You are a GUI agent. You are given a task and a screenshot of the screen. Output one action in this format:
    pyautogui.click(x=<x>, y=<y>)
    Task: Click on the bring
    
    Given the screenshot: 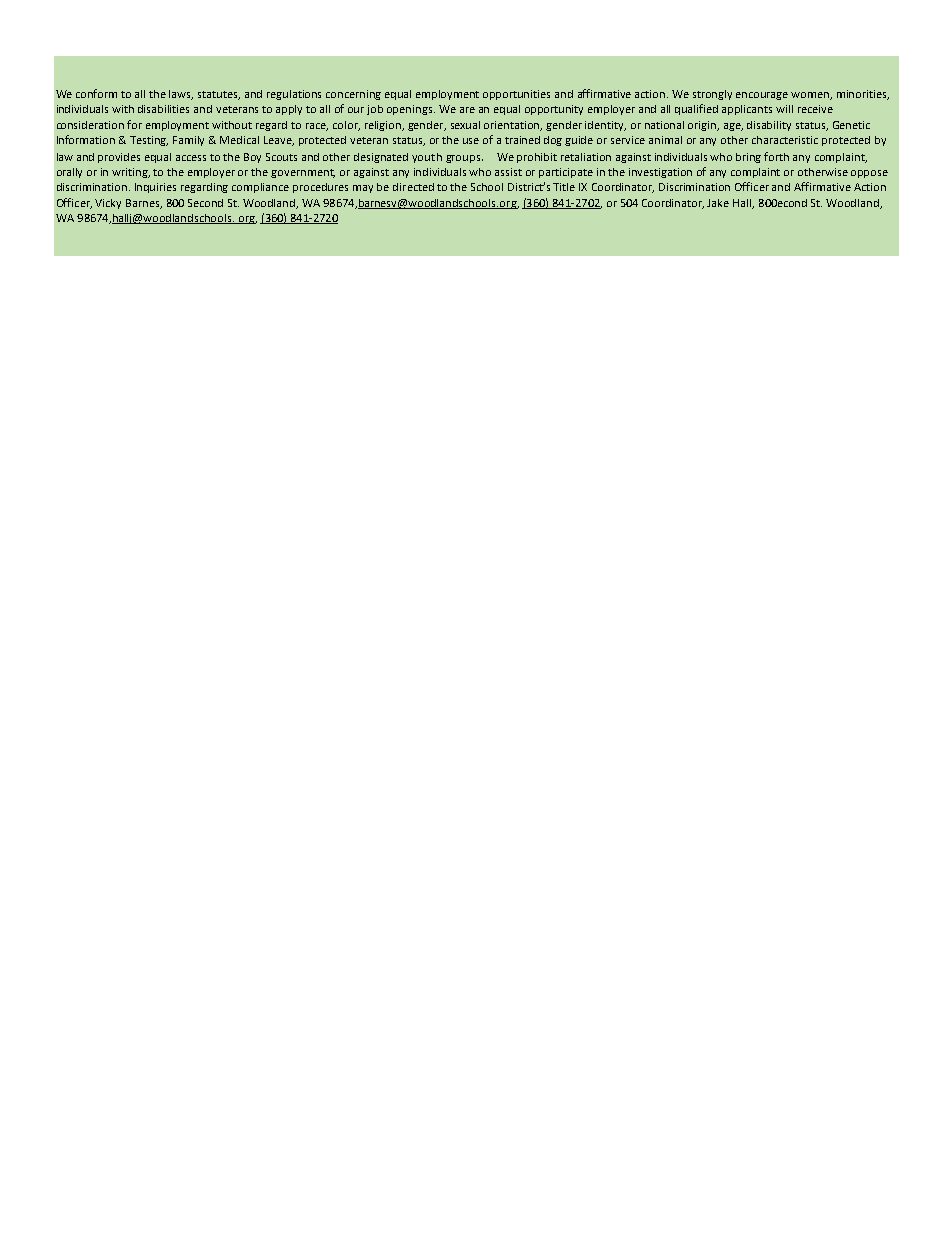 What is the action you would take?
    pyautogui.click(x=748, y=158)
